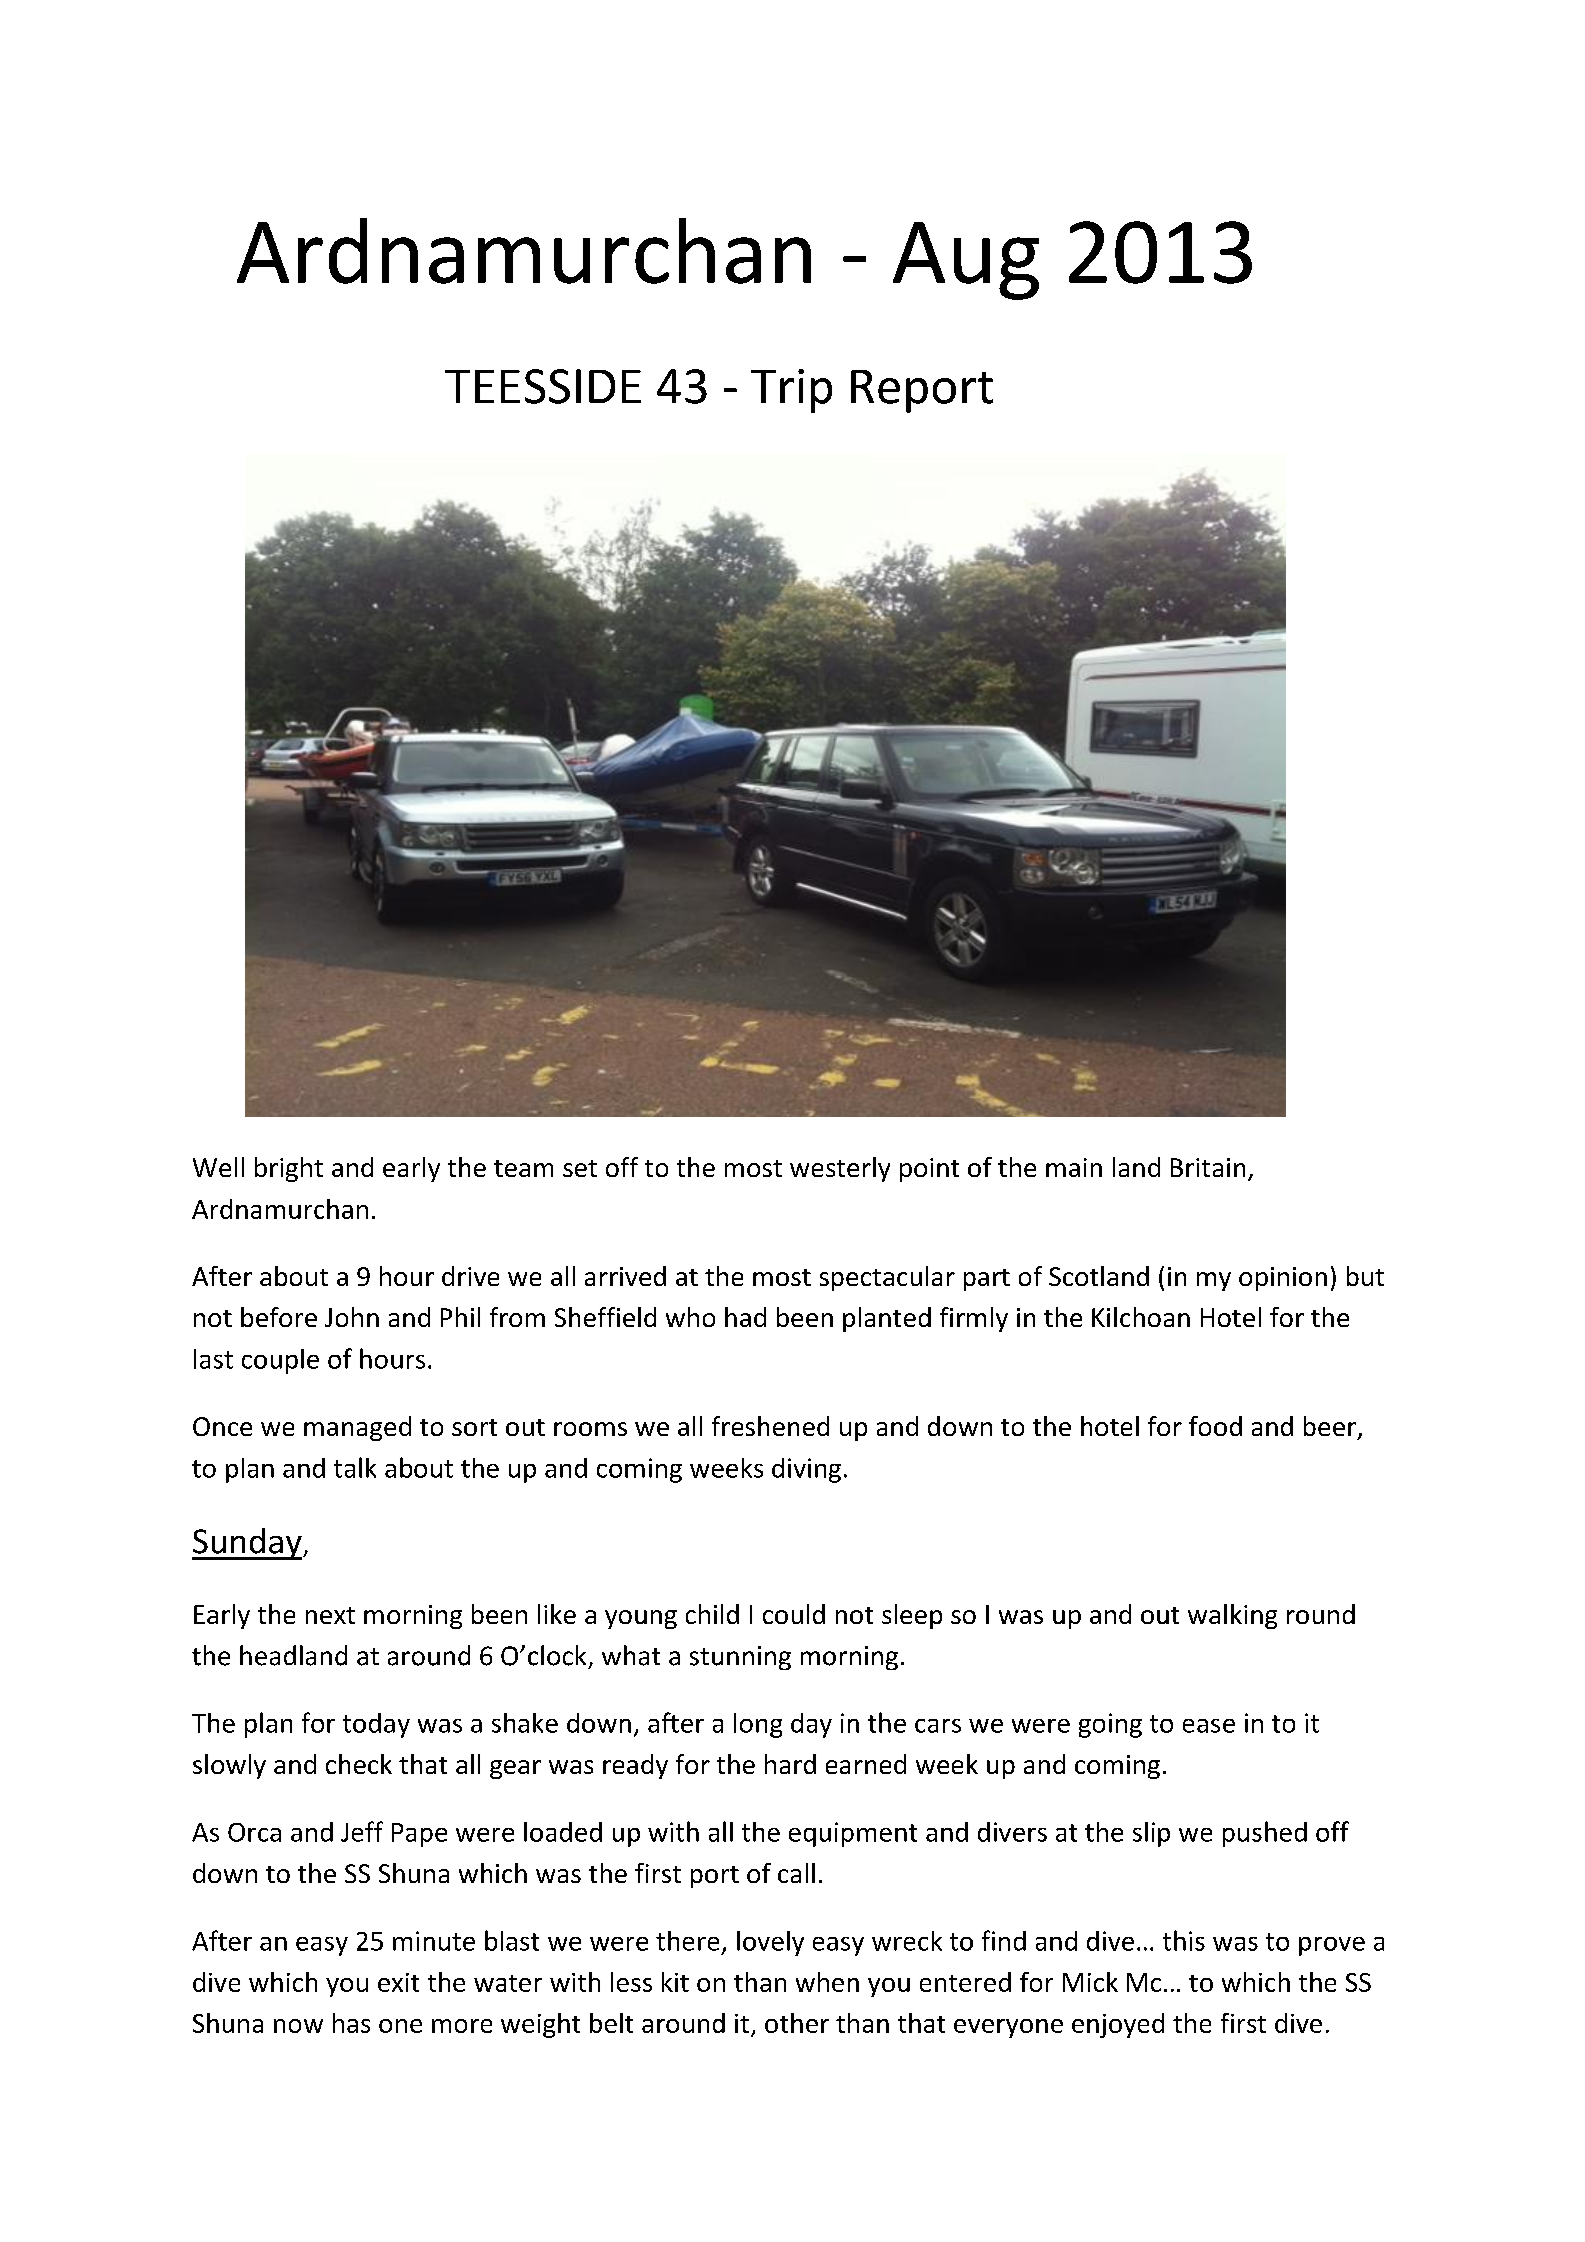 Image resolution: width=1585 pixels, height=2242 pixels. I want to click on main, so click(1074, 1167).
